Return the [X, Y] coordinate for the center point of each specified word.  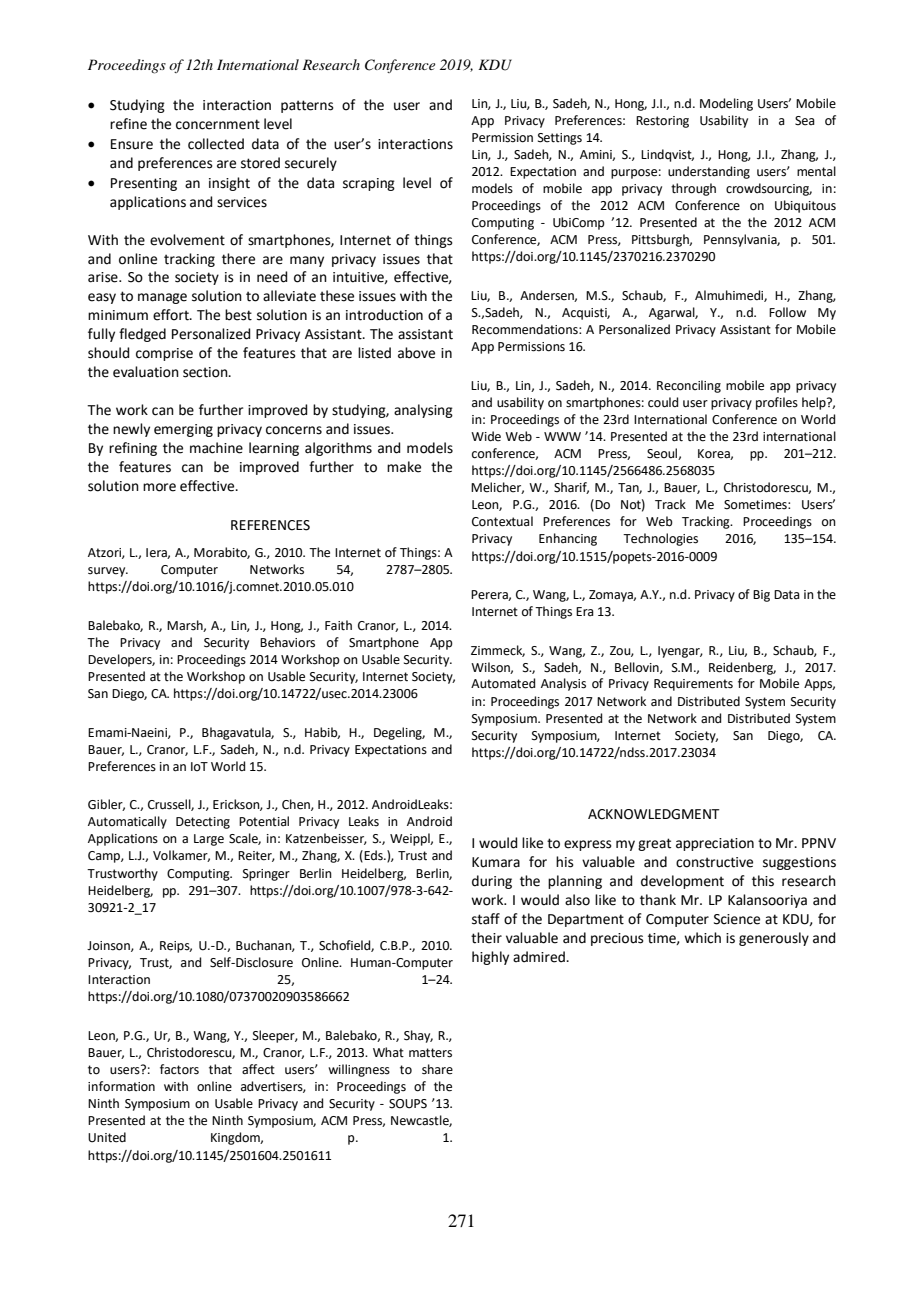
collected [216, 144]
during [492, 882]
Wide [486, 436]
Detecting [203, 823]
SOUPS [408, 1104]
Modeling [726, 104]
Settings [560, 139]
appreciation [715, 844]
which [702, 938]
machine [216, 448]
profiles [777, 403]
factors [179, 1069]
